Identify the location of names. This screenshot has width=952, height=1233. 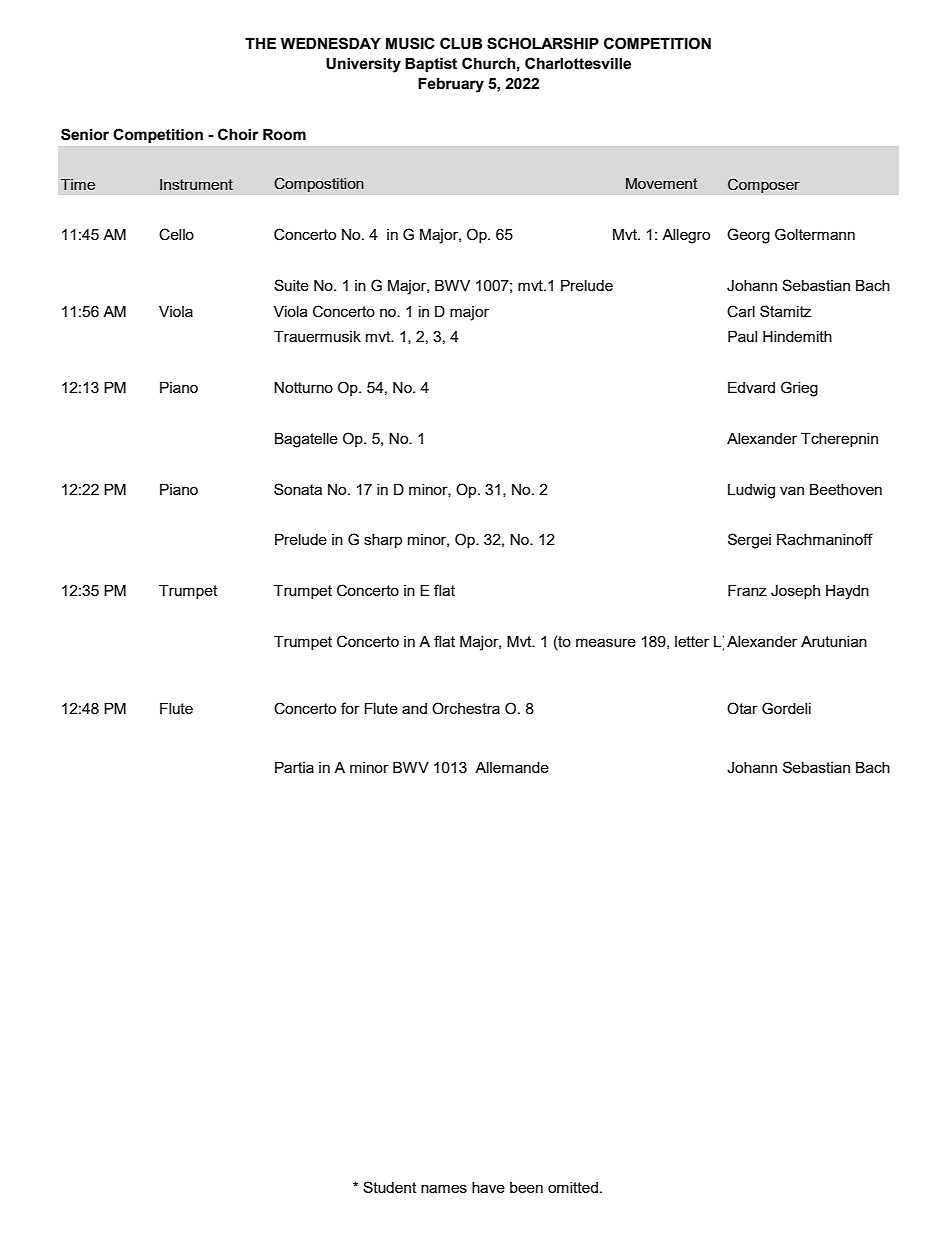
(444, 1188).
